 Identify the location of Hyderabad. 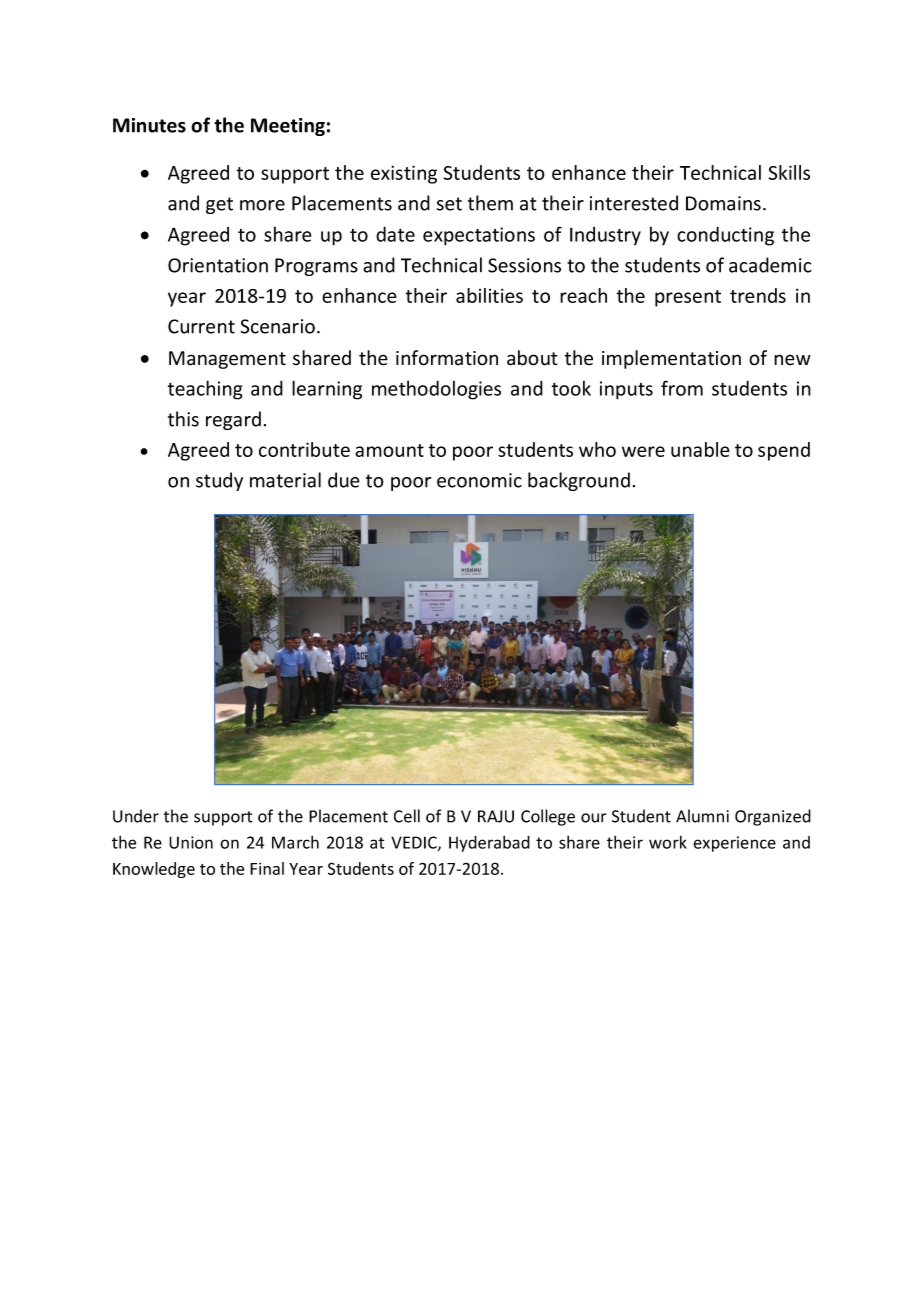
(489, 844).
